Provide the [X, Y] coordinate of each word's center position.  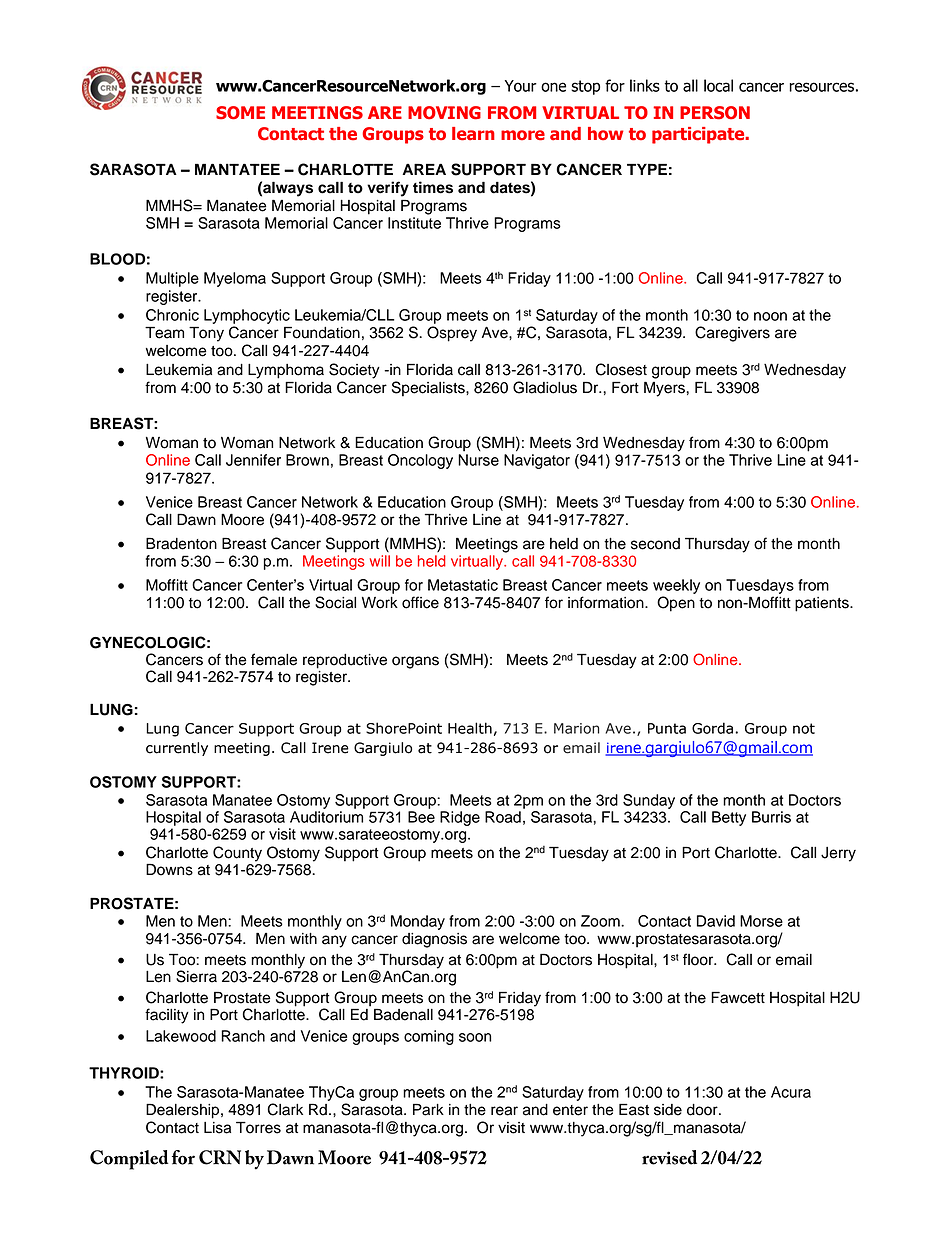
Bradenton [181, 543]
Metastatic [463, 585]
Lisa [217, 1128]
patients [823, 604]
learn [473, 134]
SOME [240, 113]
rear [504, 1111]
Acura [791, 1092]
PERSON [715, 113]
